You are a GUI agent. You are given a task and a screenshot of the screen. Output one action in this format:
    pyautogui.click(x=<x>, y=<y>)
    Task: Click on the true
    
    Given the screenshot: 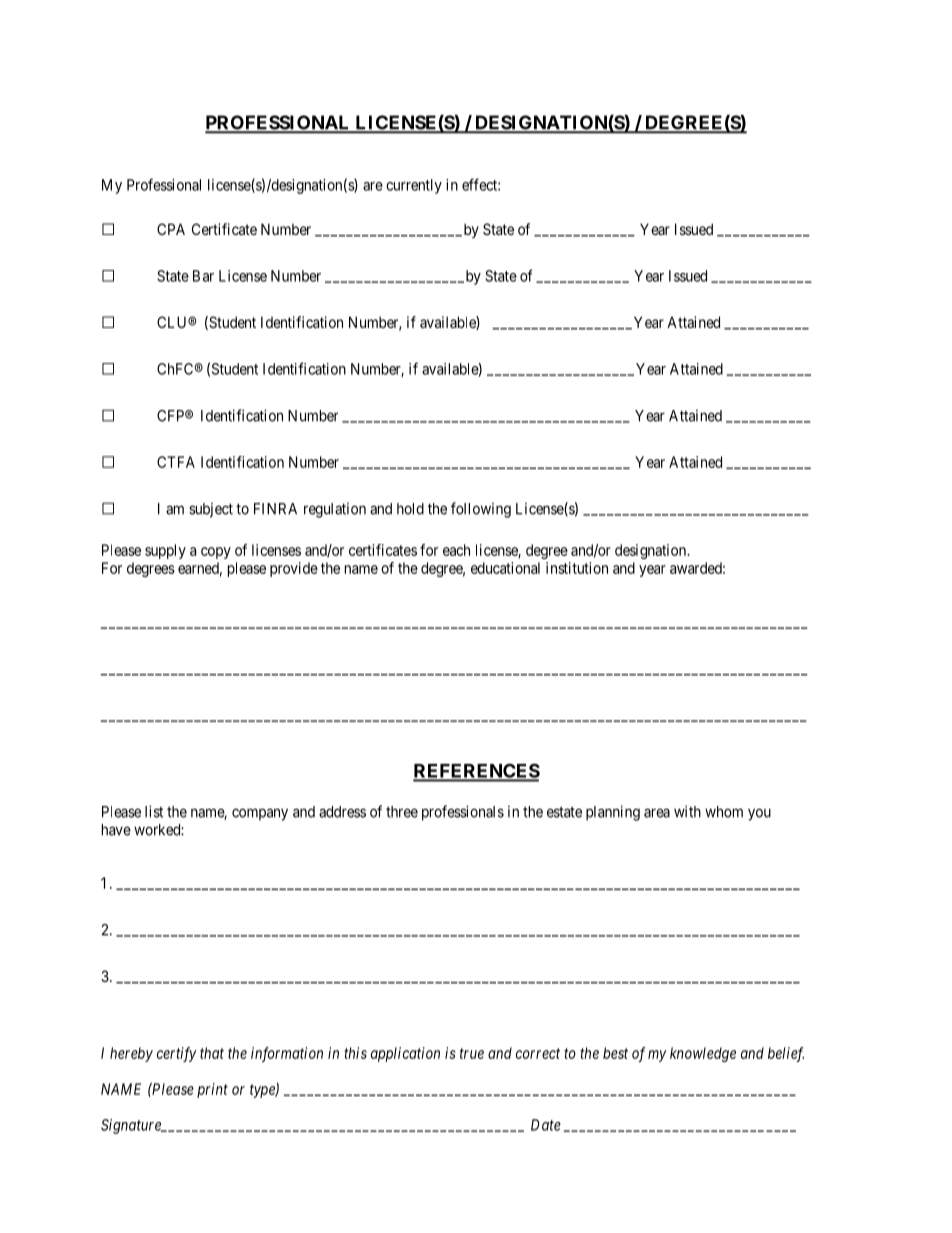 What is the action you would take?
    pyautogui.click(x=472, y=1053)
